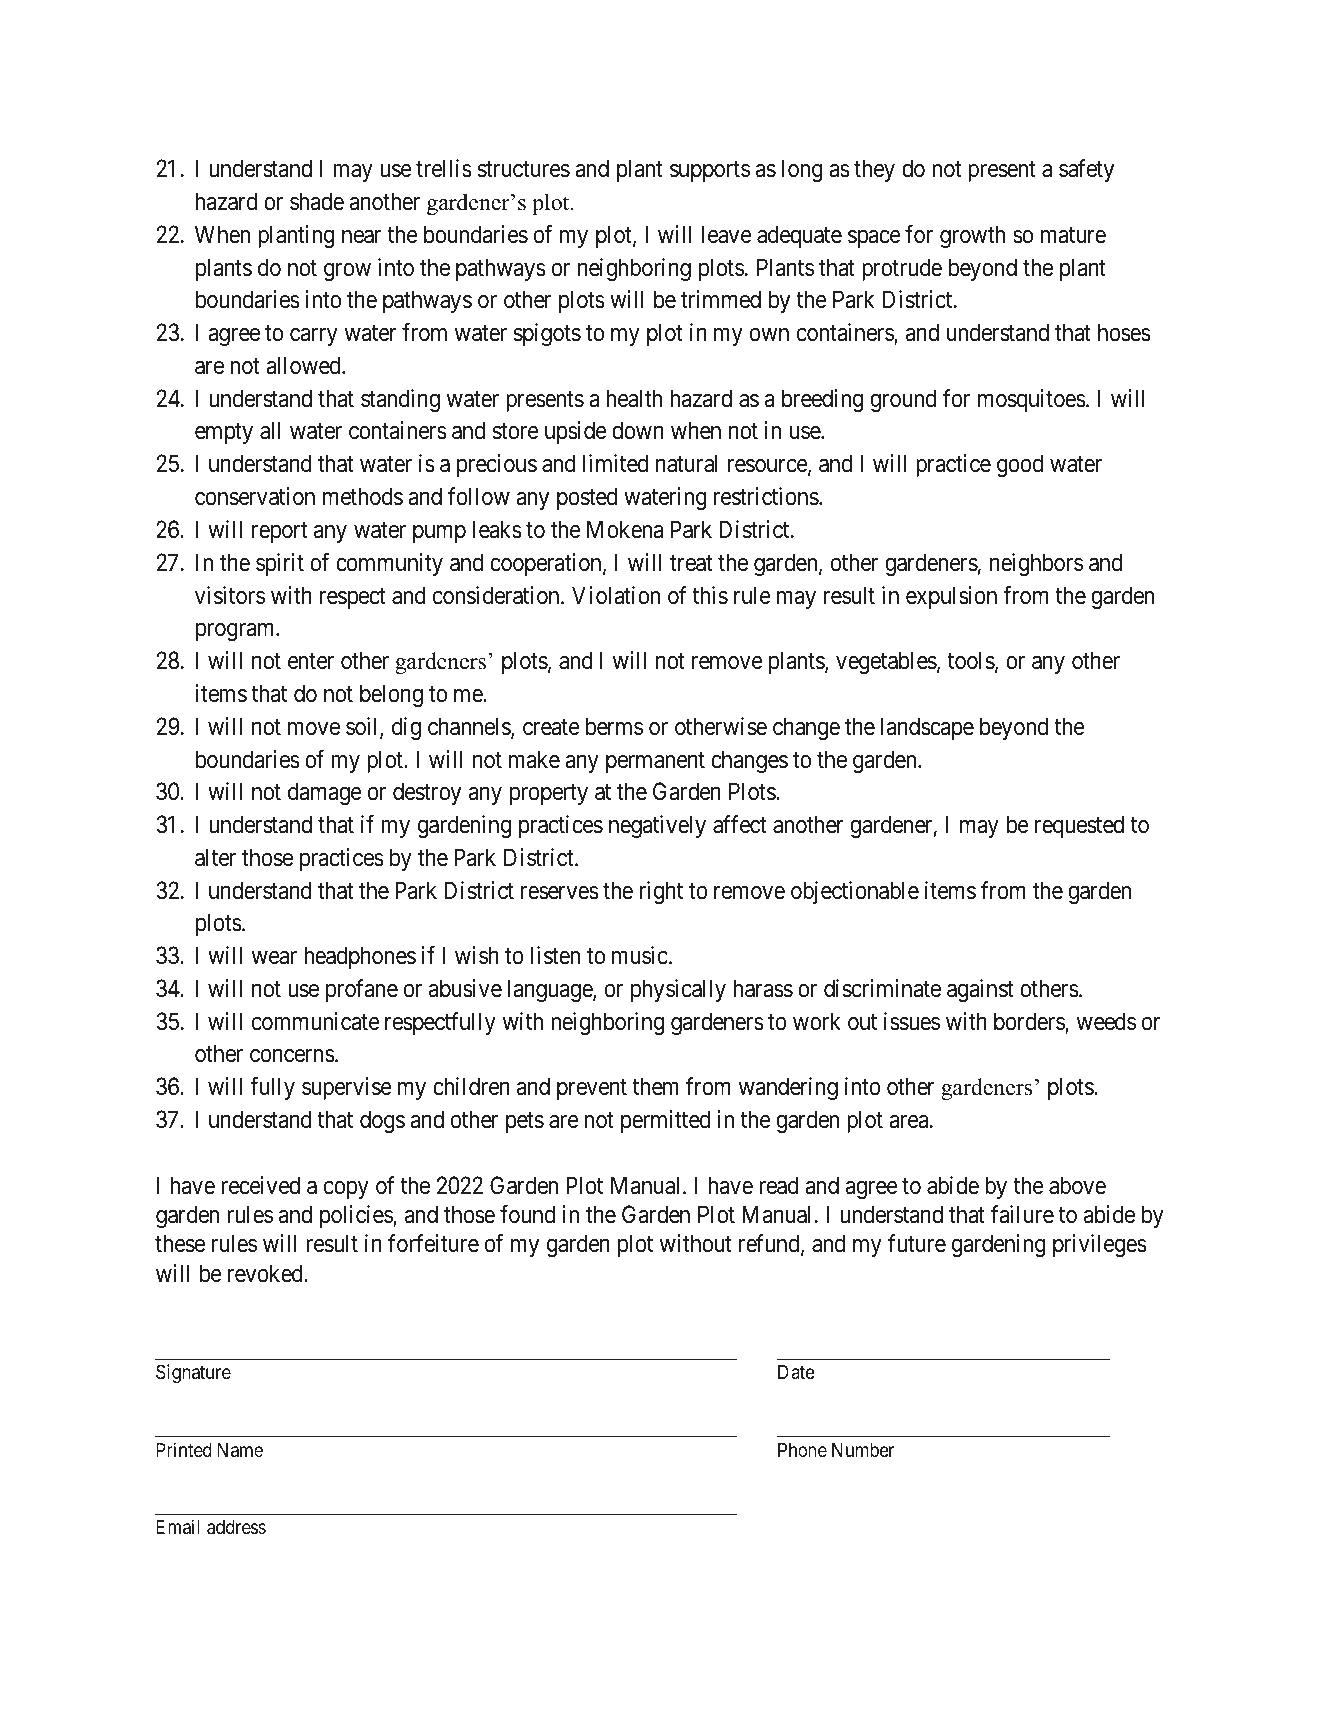  Describe the element at coordinates (640, 955) in the screenshot. I see `music` at that location.
